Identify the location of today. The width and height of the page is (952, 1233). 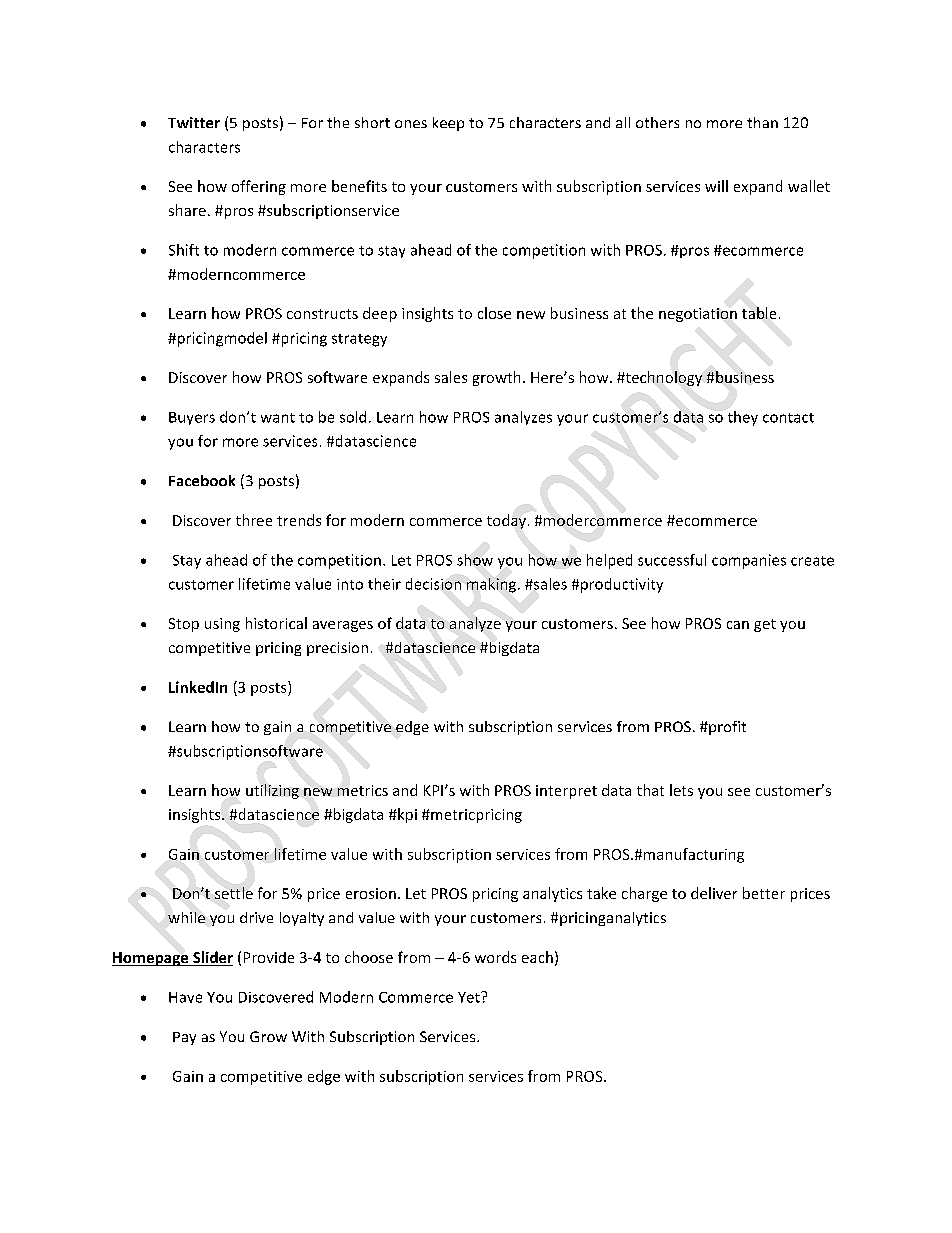
(506, 521).
